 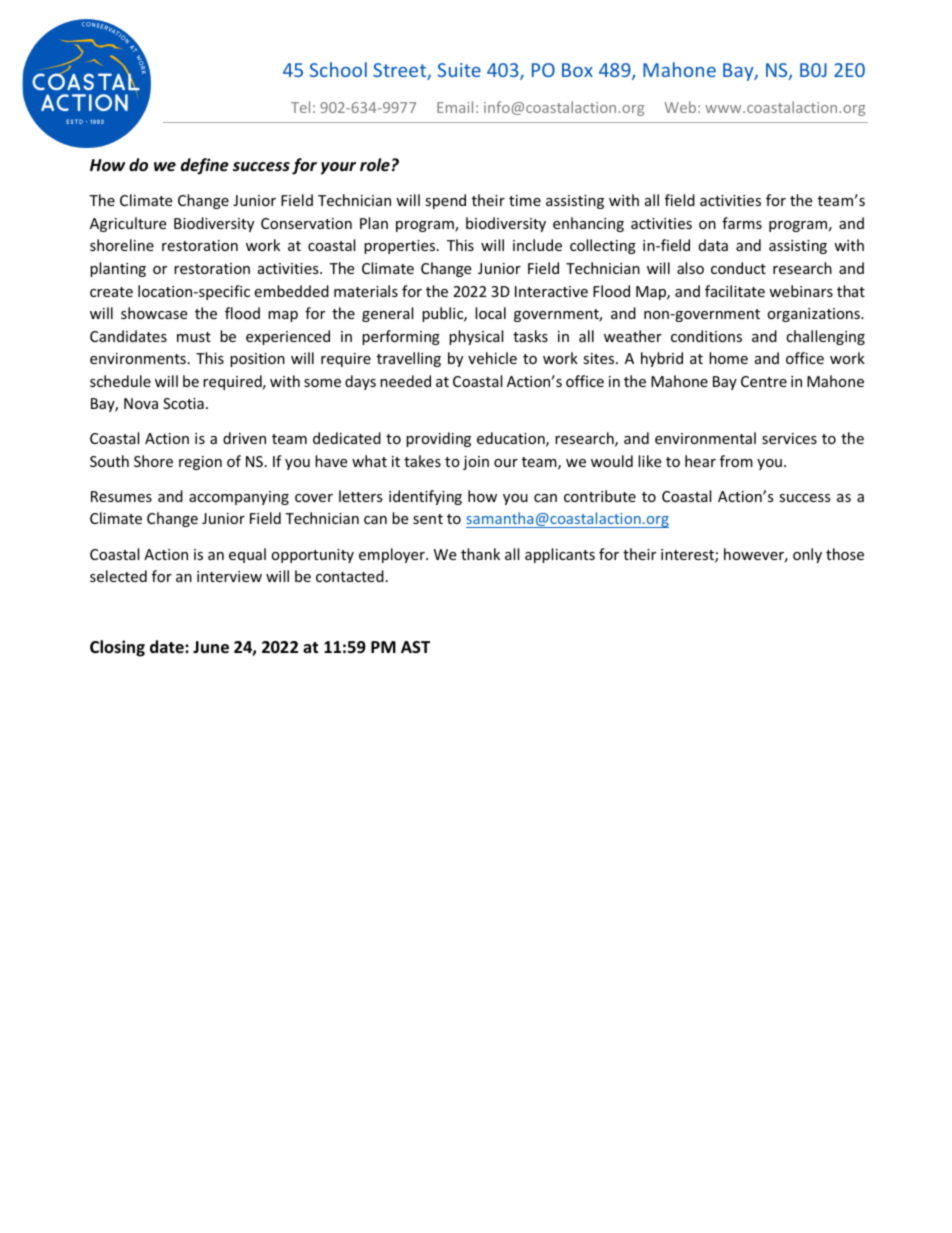 I want to click on local, so click(x=490, y=313).
